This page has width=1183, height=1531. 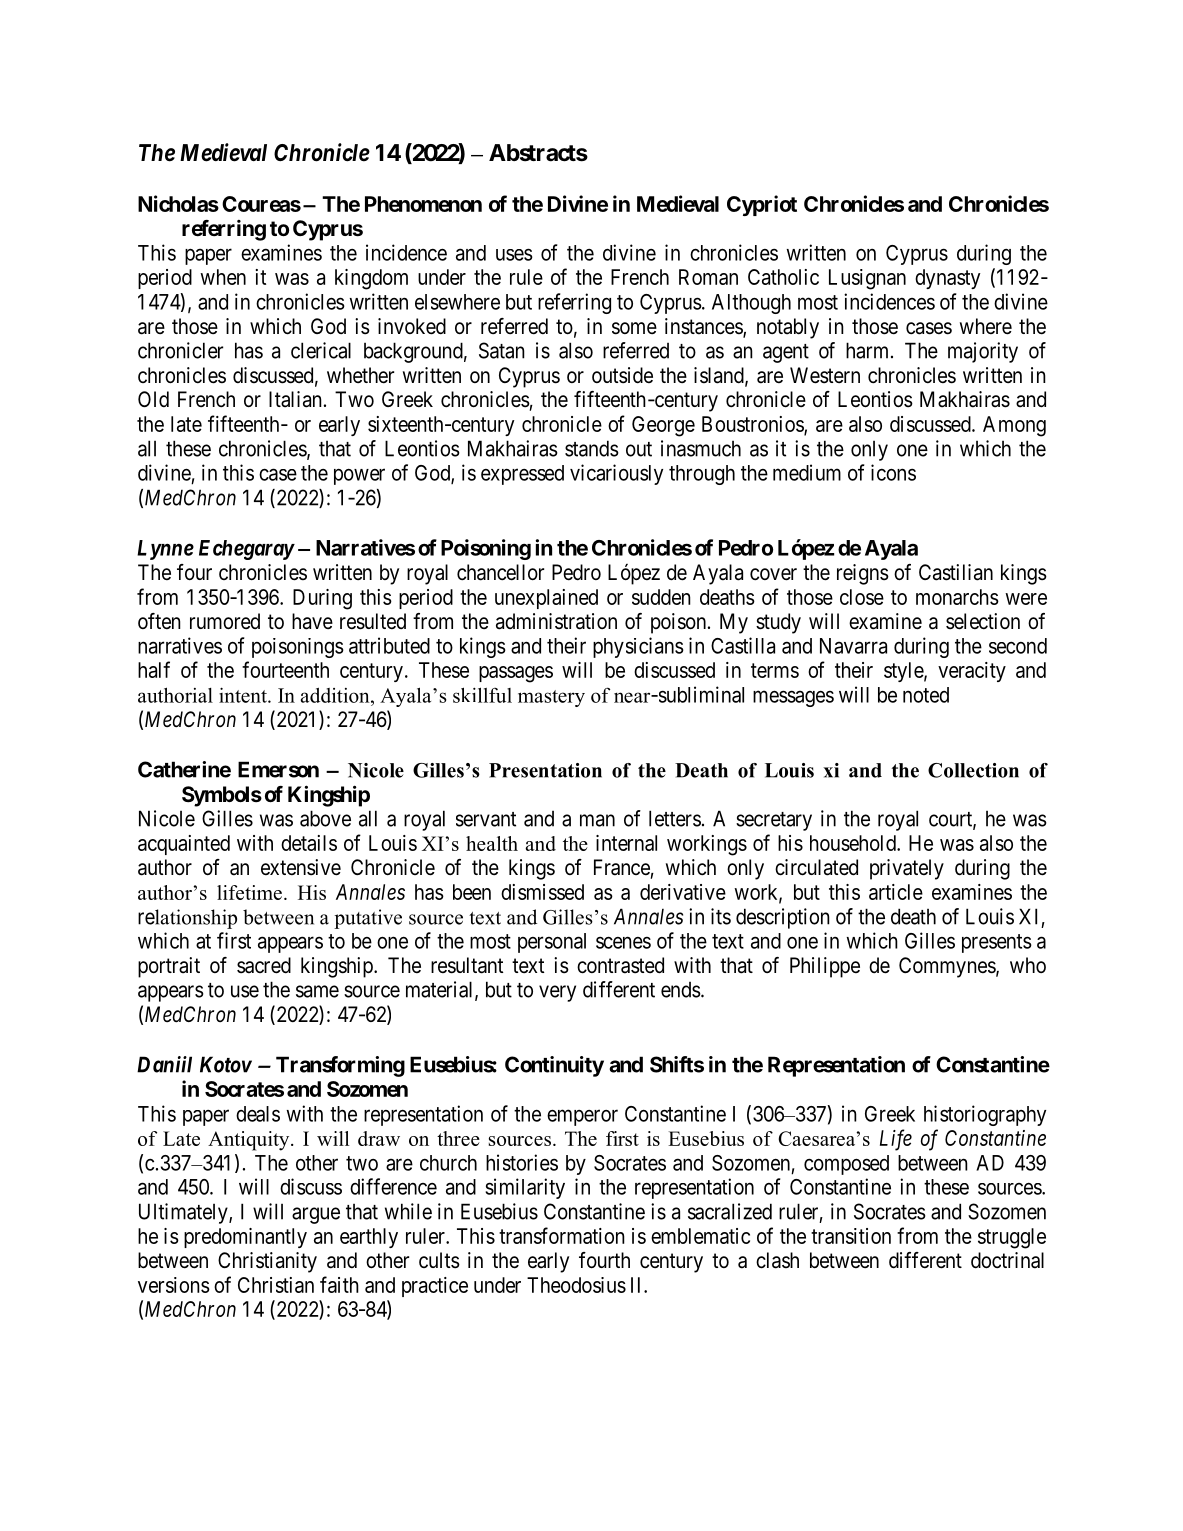 What do you see at coordinates (562, 1235) in the page?
I see `transformation` at bounding box center [562, 1235].
